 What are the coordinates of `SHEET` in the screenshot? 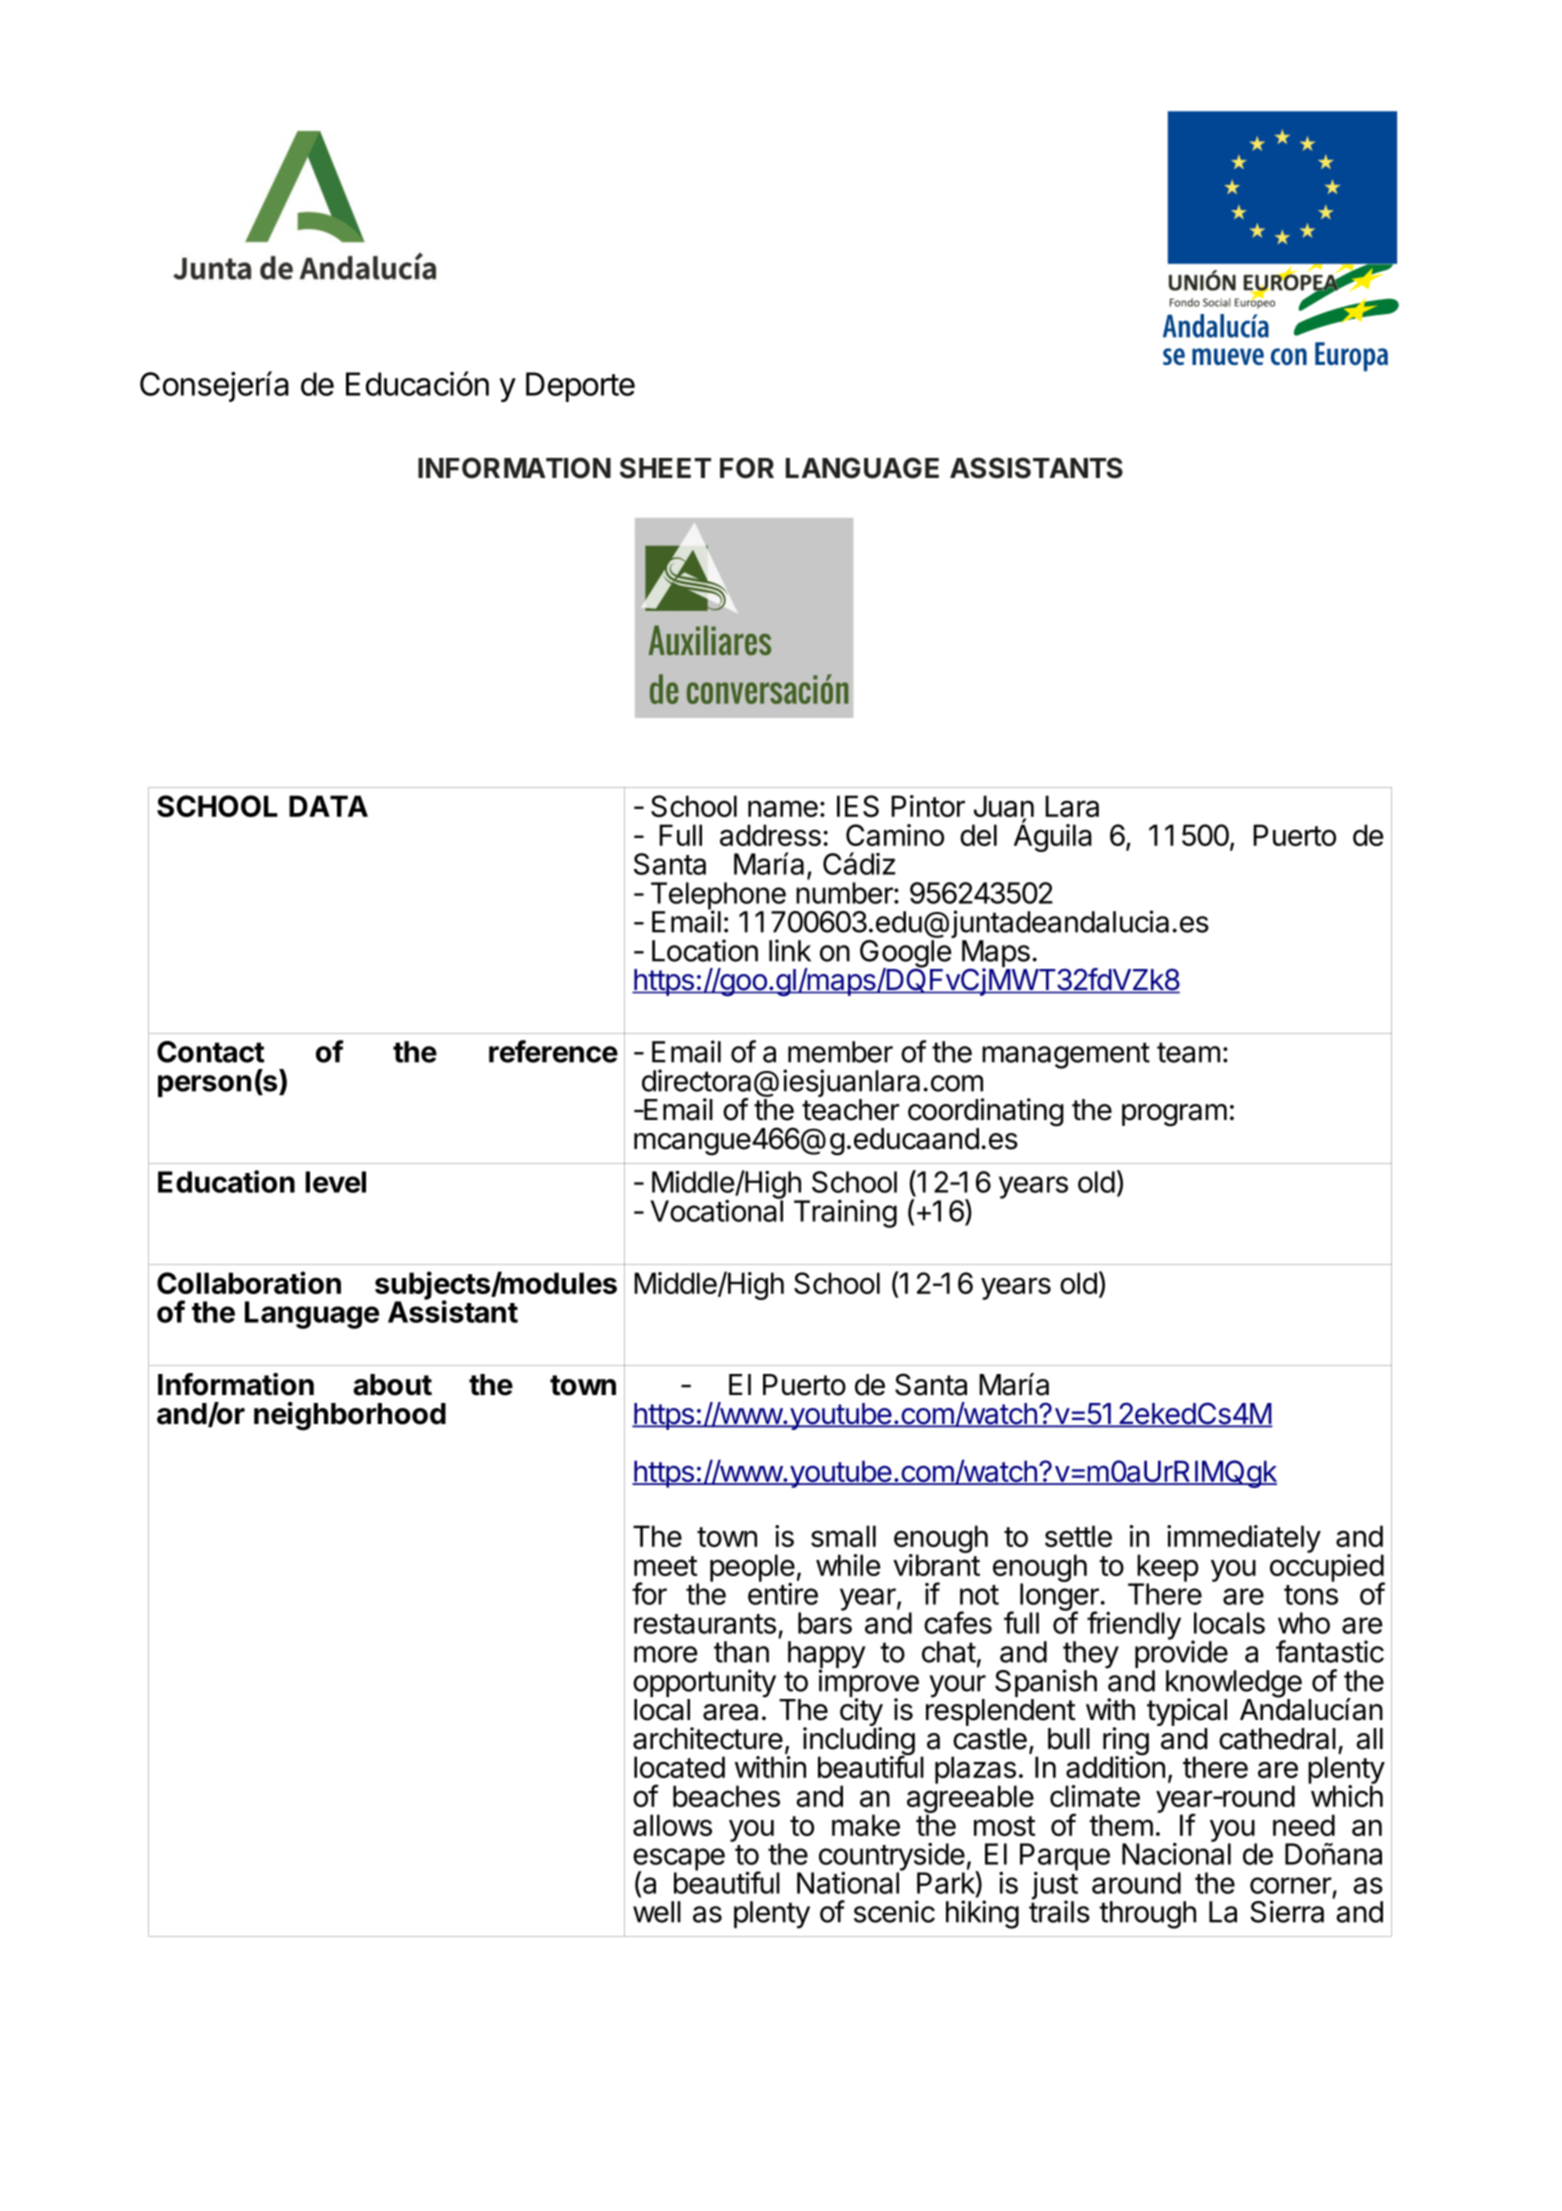 It's located at (665, 468).
